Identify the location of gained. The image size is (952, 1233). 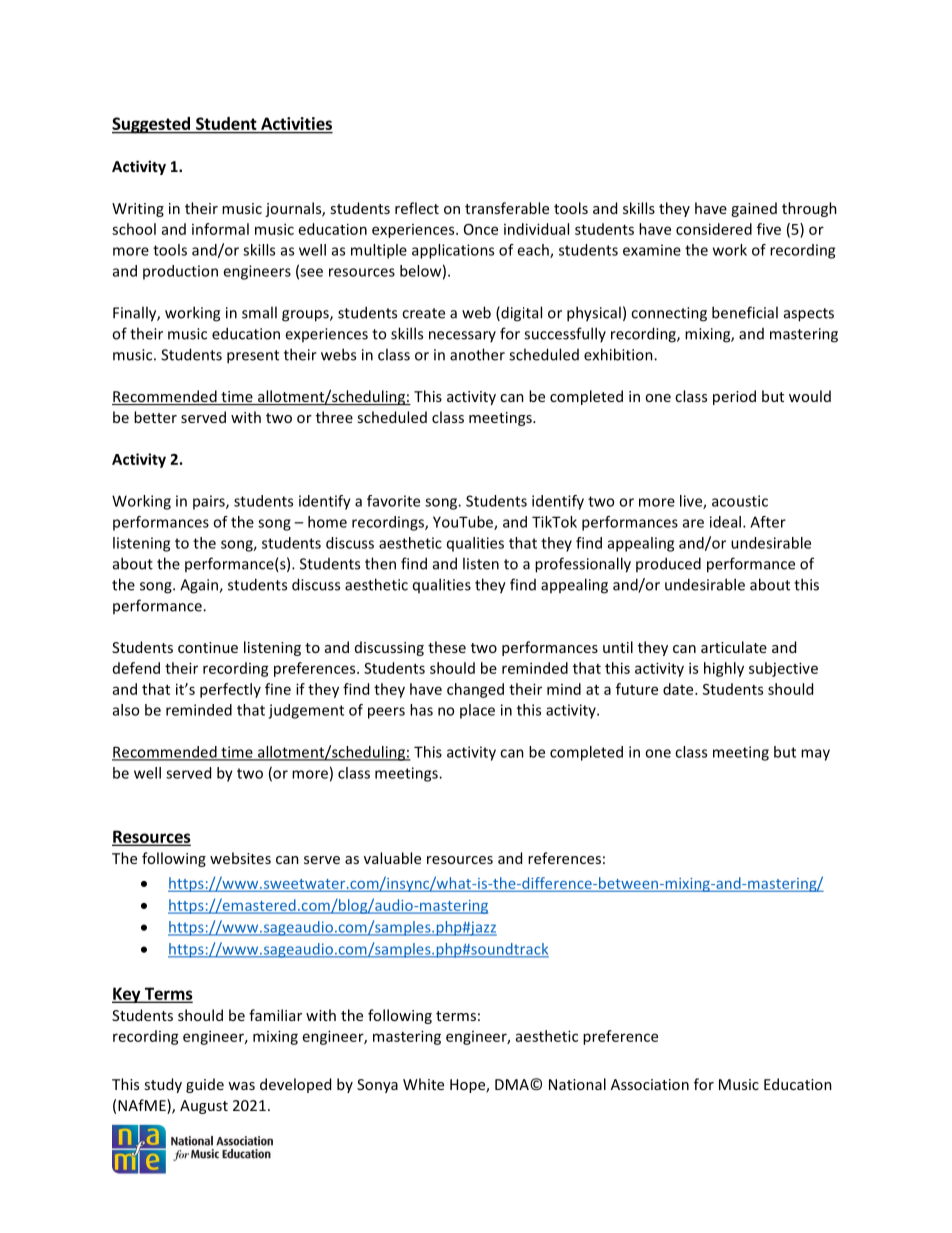
(754, 209).
